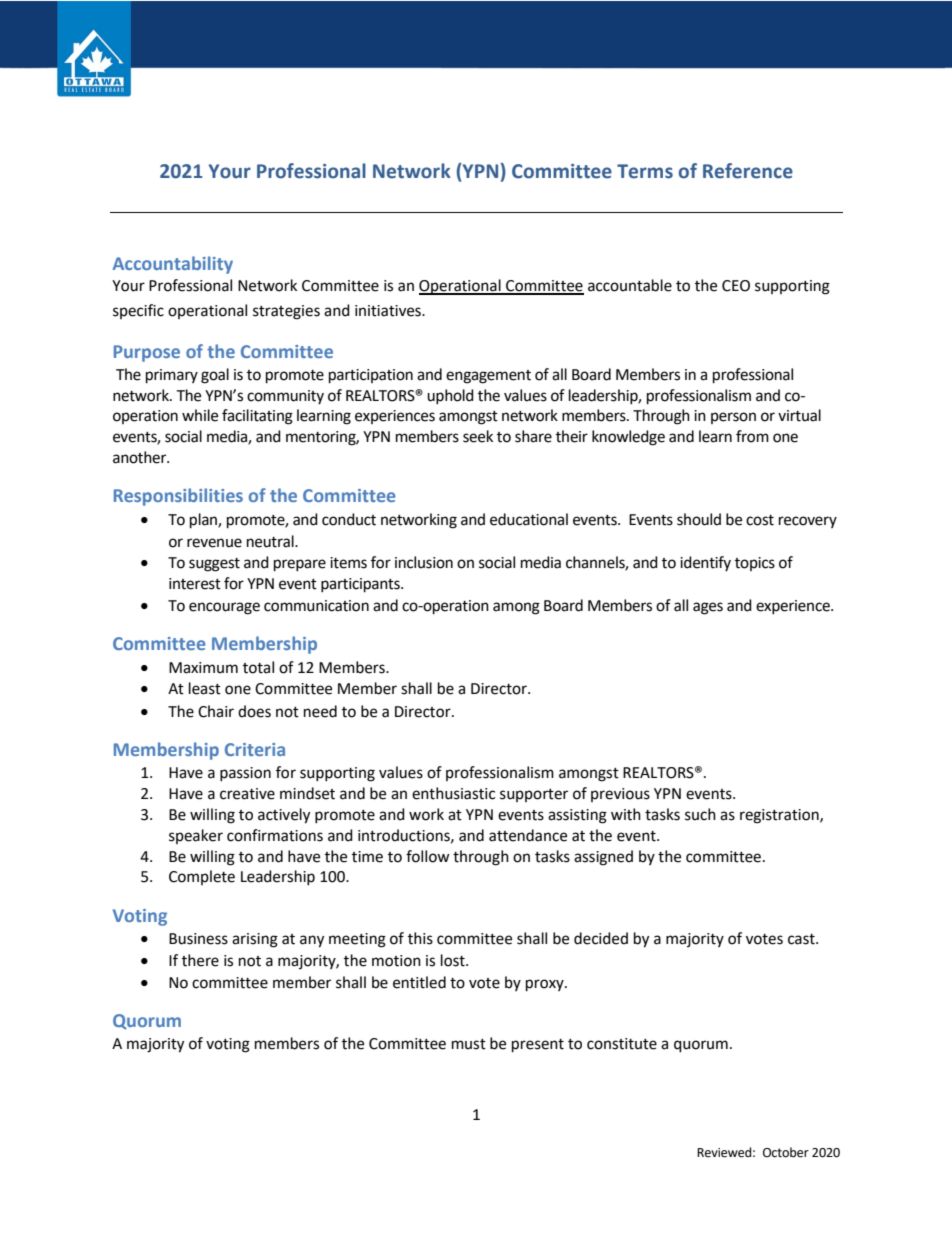  I want to click on educational, so click(529, 519).
